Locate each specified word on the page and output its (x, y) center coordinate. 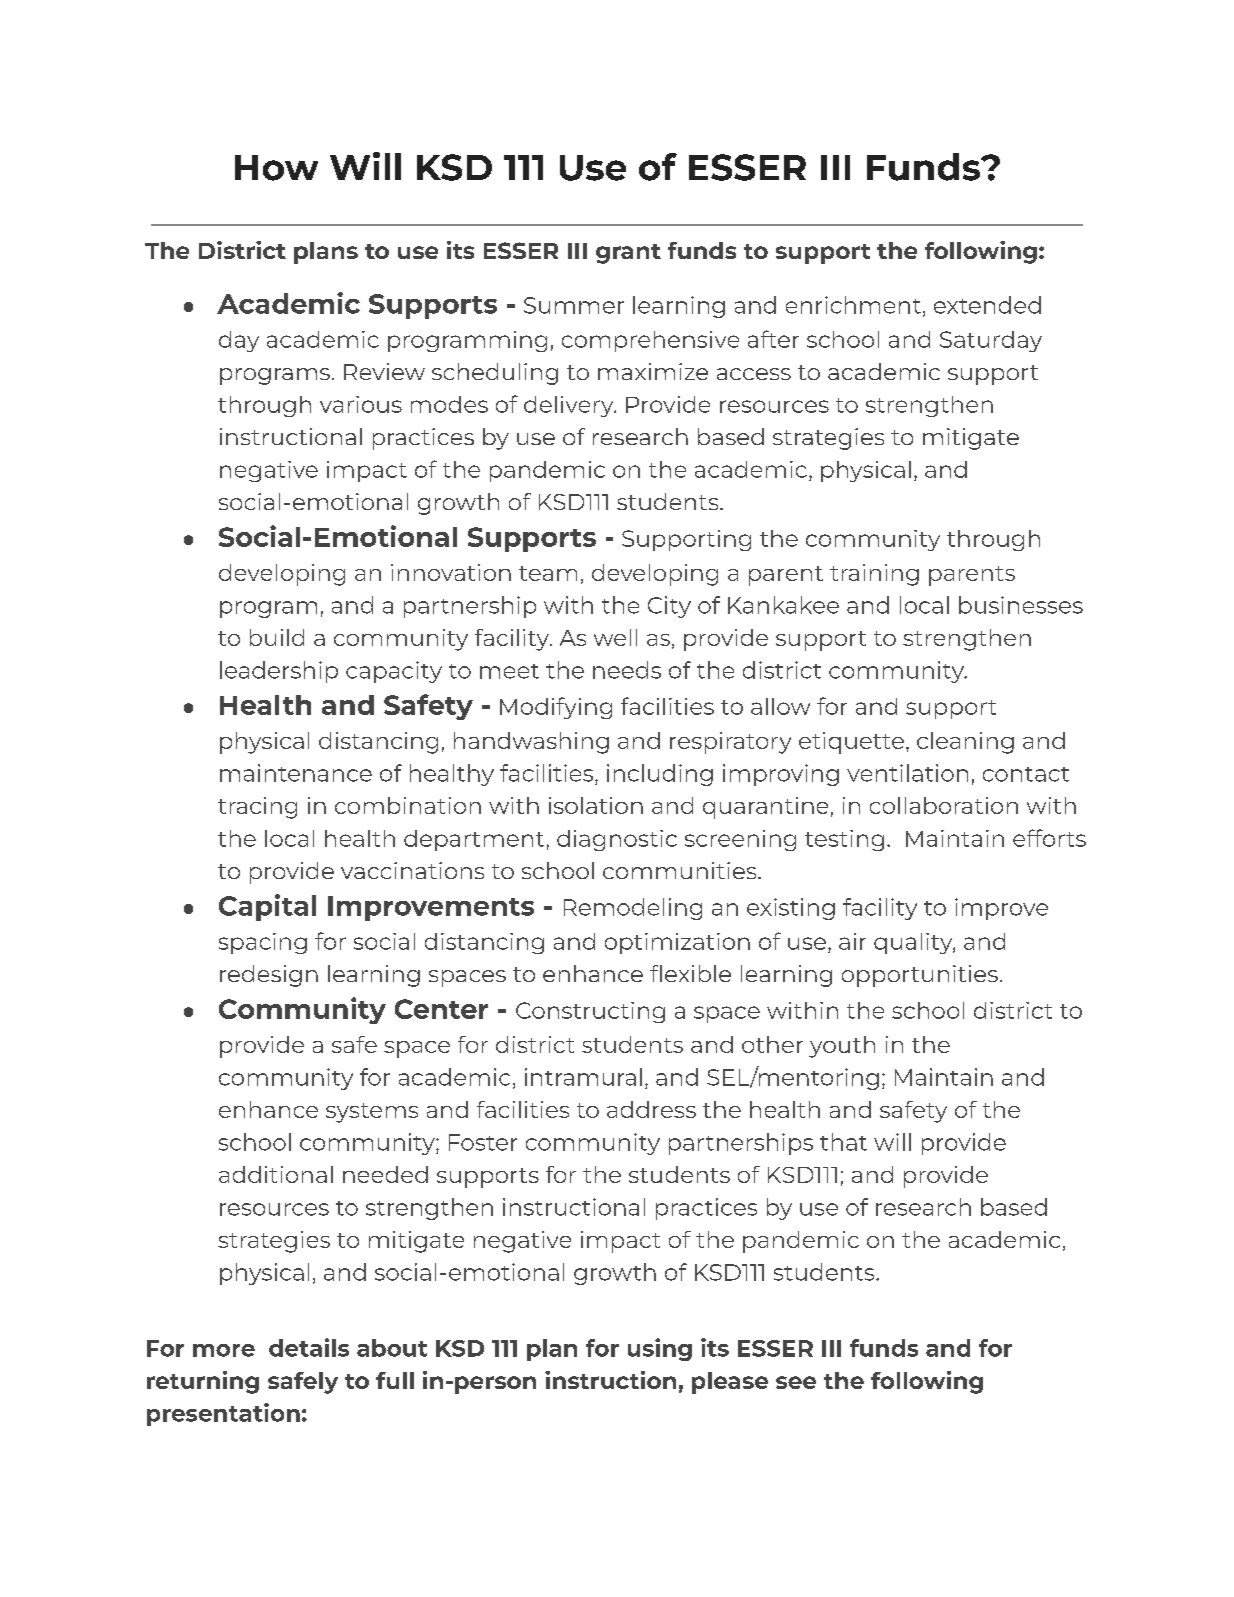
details (309, 1347)
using (660, 1349)
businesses (1021, 605)
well (615, 637)
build (277, 637)
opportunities (920, 976)
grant (628, 254)
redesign (269, 976)
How (276, 168)
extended (987, 305)
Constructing (590, 1012)
